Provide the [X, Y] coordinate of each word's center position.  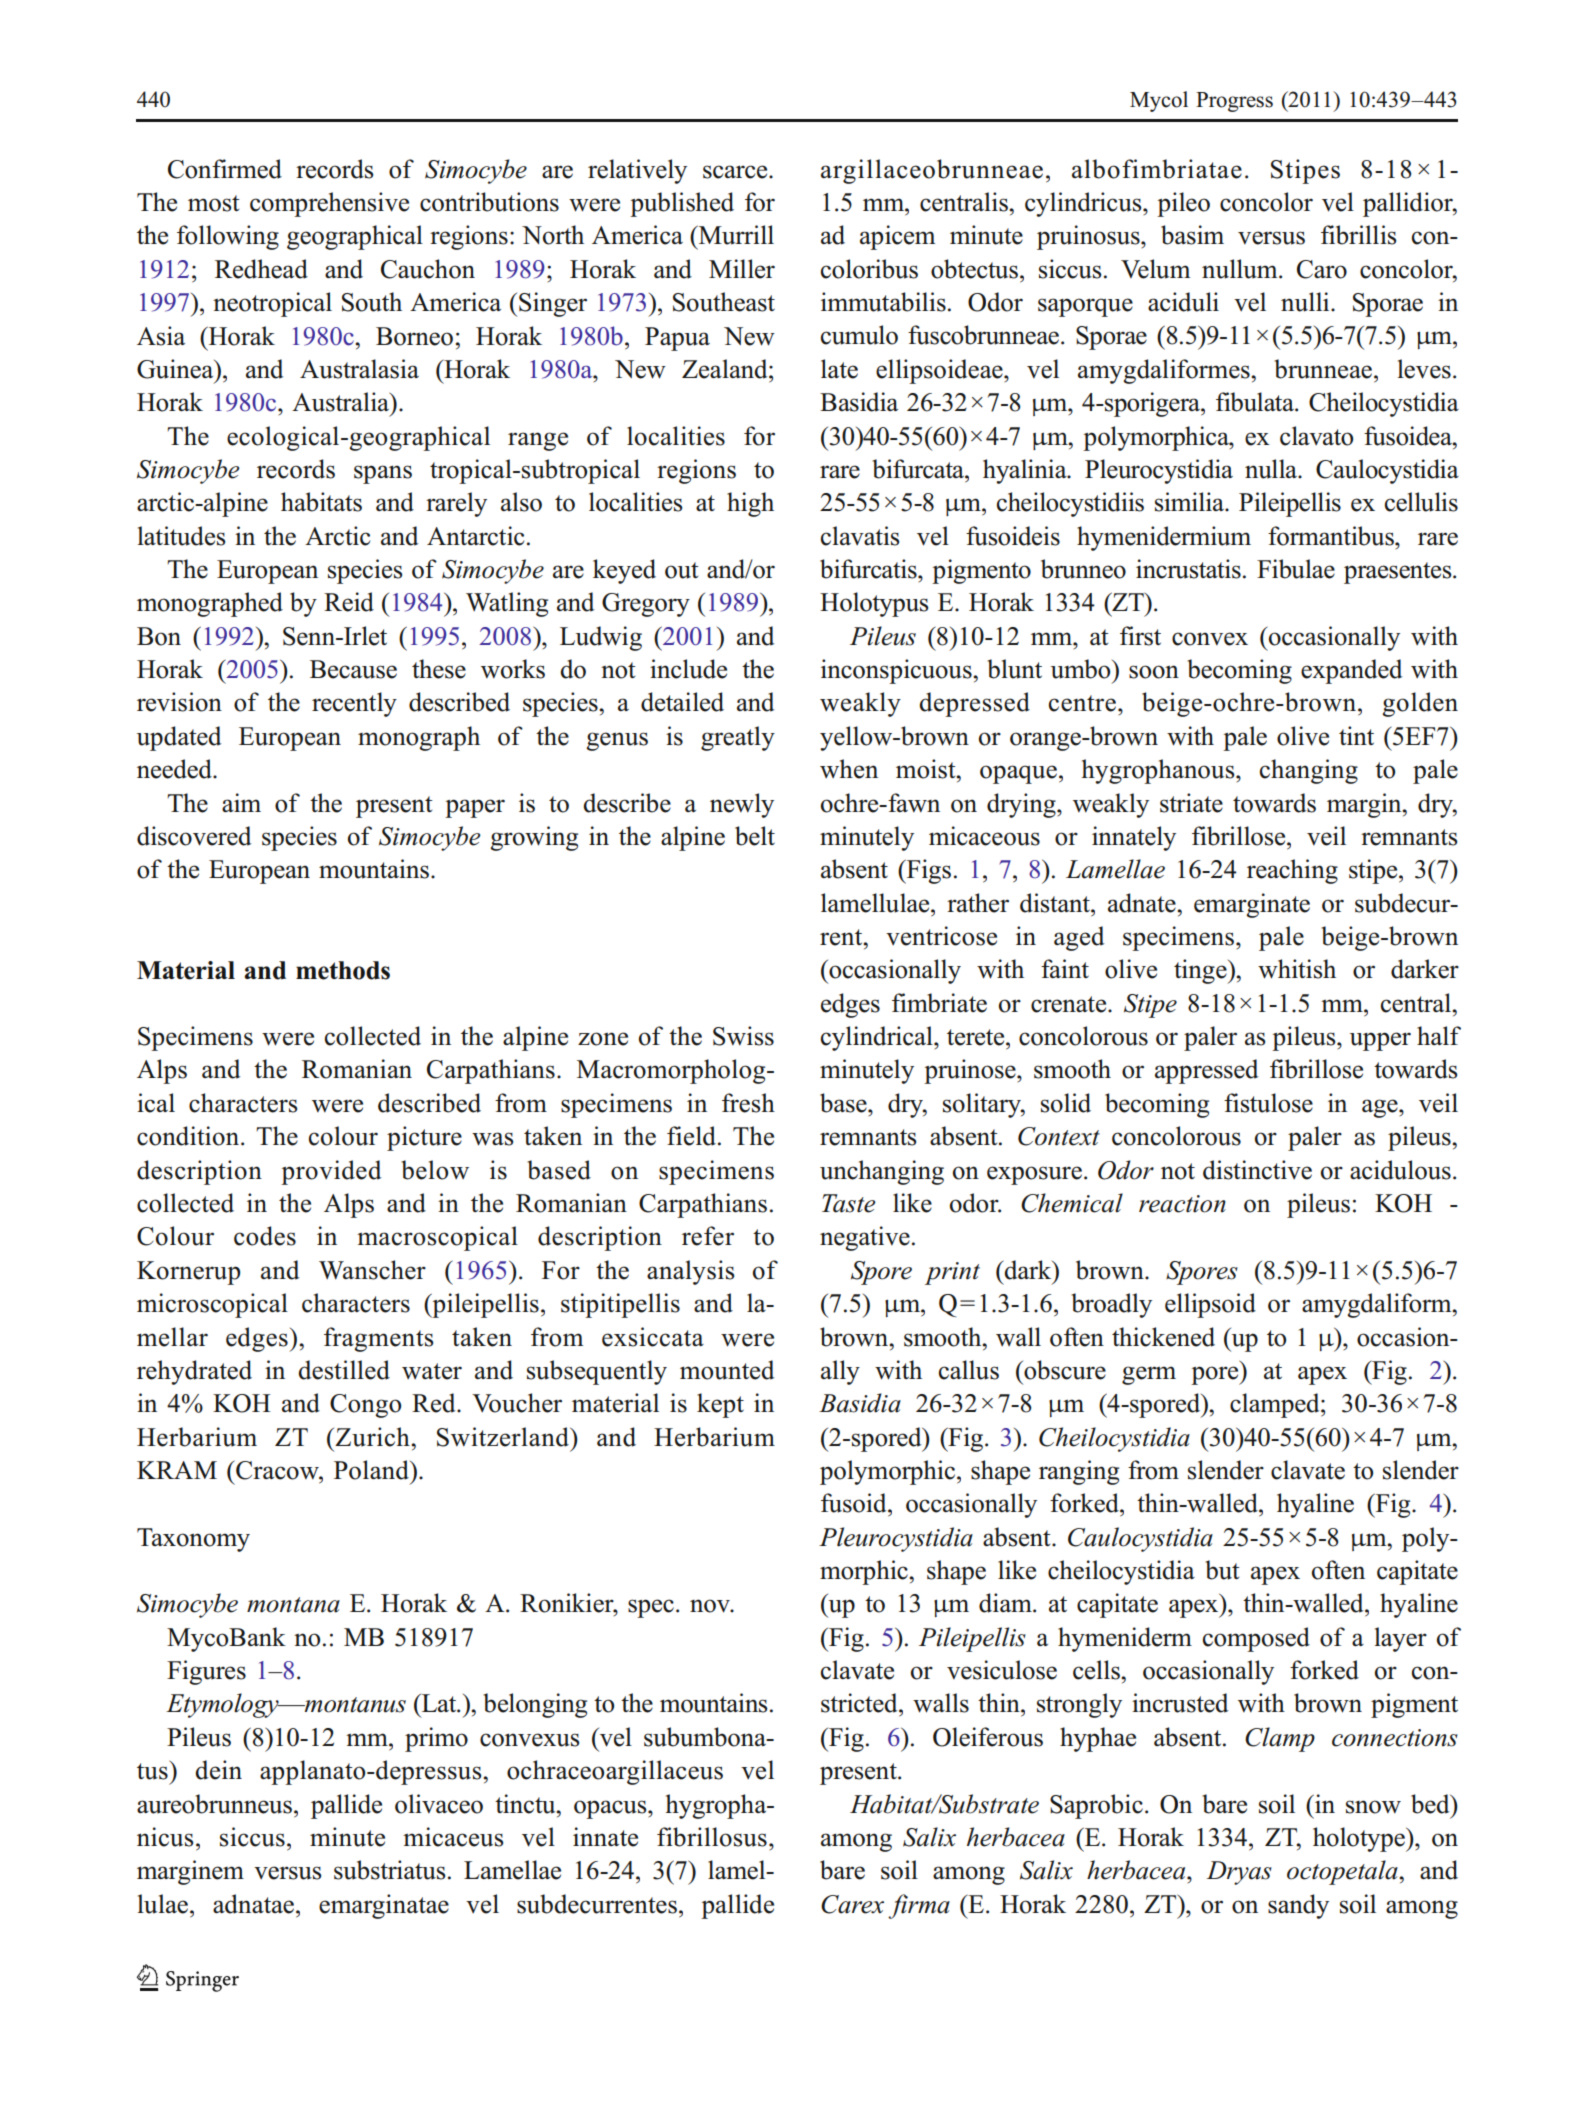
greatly [738, 738]
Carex [852, 1904]
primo [436, 1739]
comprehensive [329, 204]
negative [865, 1238]
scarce [736, 172]
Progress [1234, 102]
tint [1356, 735]
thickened [1163, 1337]
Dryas [1239, 1873]
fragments [378, 1339]
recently [354, 704]
